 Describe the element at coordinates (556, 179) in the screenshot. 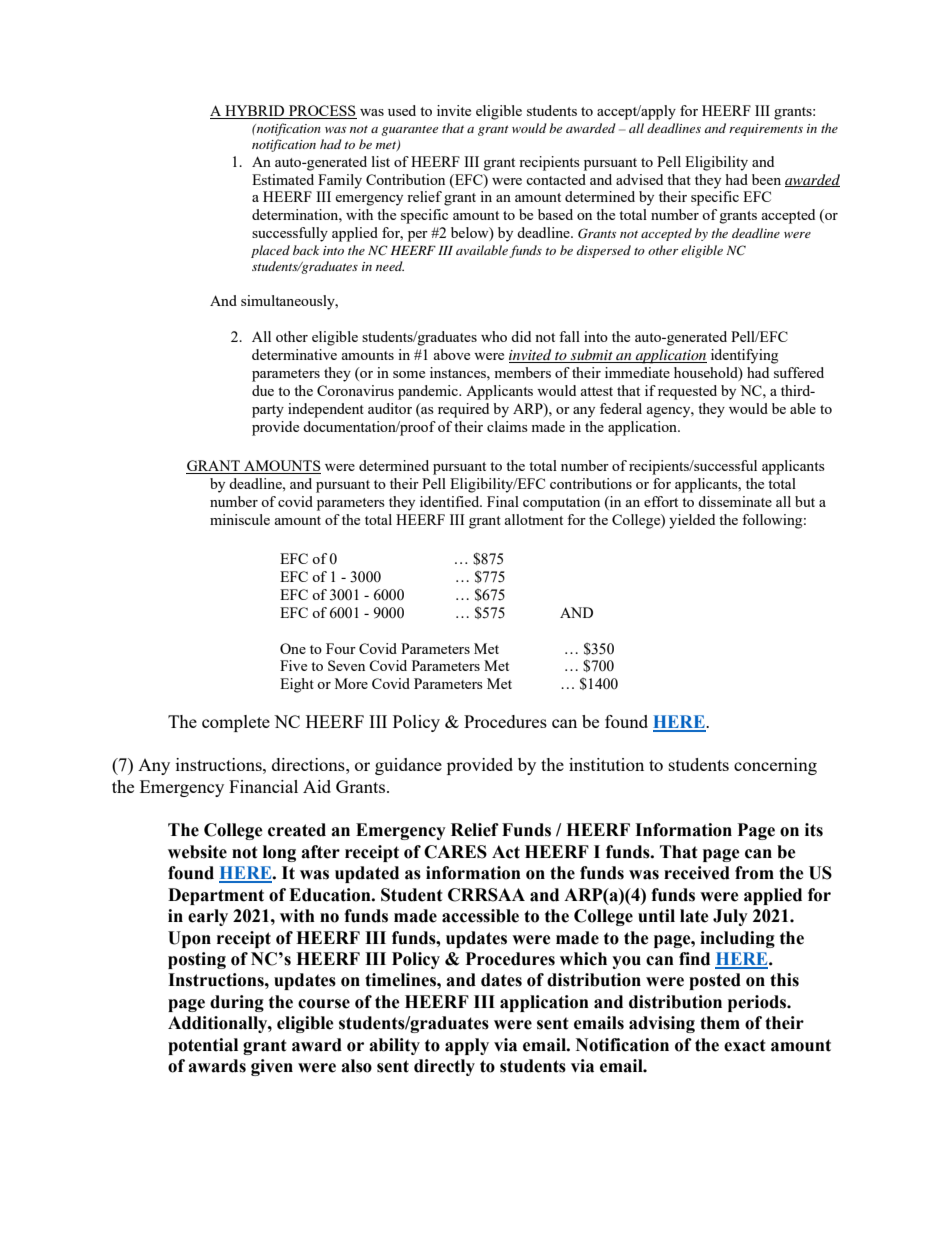

I see `contacted` at that location.
